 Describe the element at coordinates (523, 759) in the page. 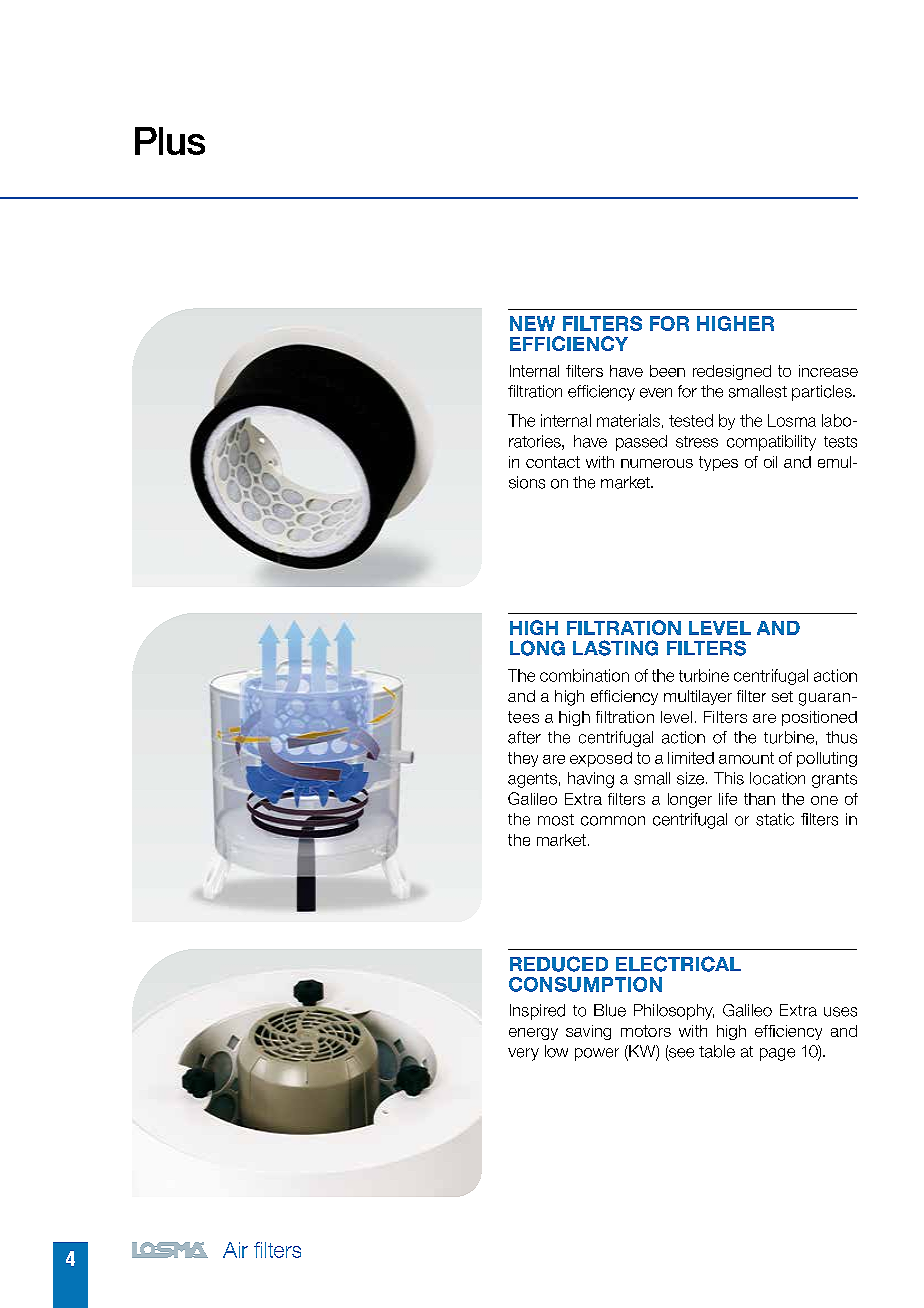

I see `they` at that location.
